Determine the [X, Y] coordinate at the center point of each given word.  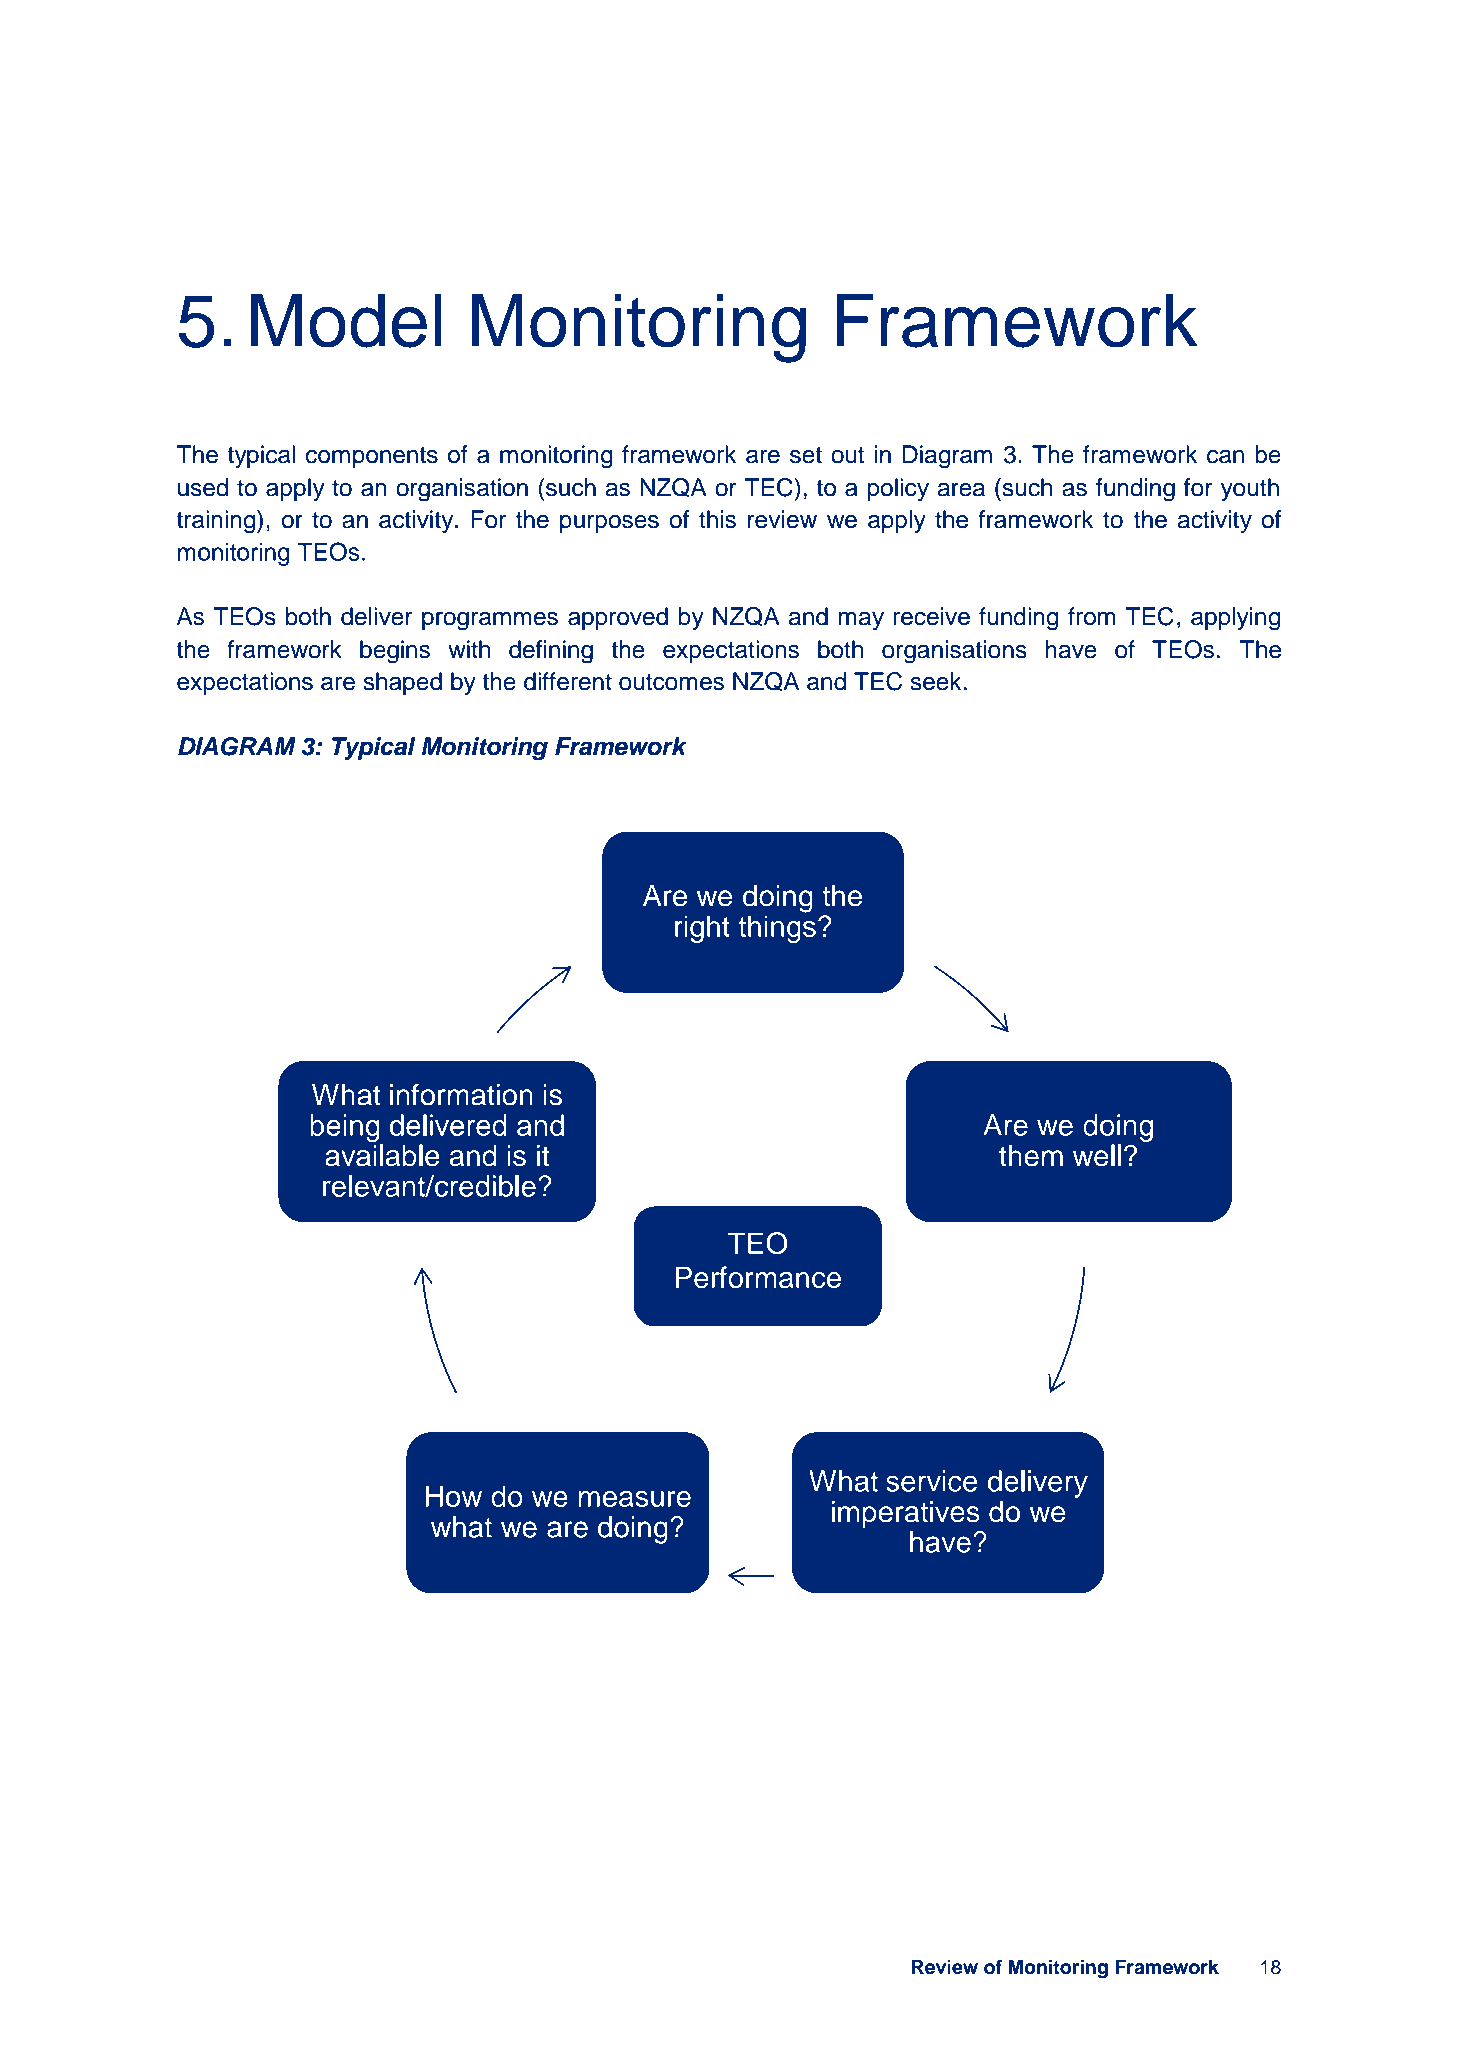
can [1225, 457]
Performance [758, 1277]
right [702, 929]
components [372, 457]
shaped [402, 683]
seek [935, 681]
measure [635, 1499]
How [454, 1496]
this [717, 519]
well [1097, 1155]
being [345, 1128]
